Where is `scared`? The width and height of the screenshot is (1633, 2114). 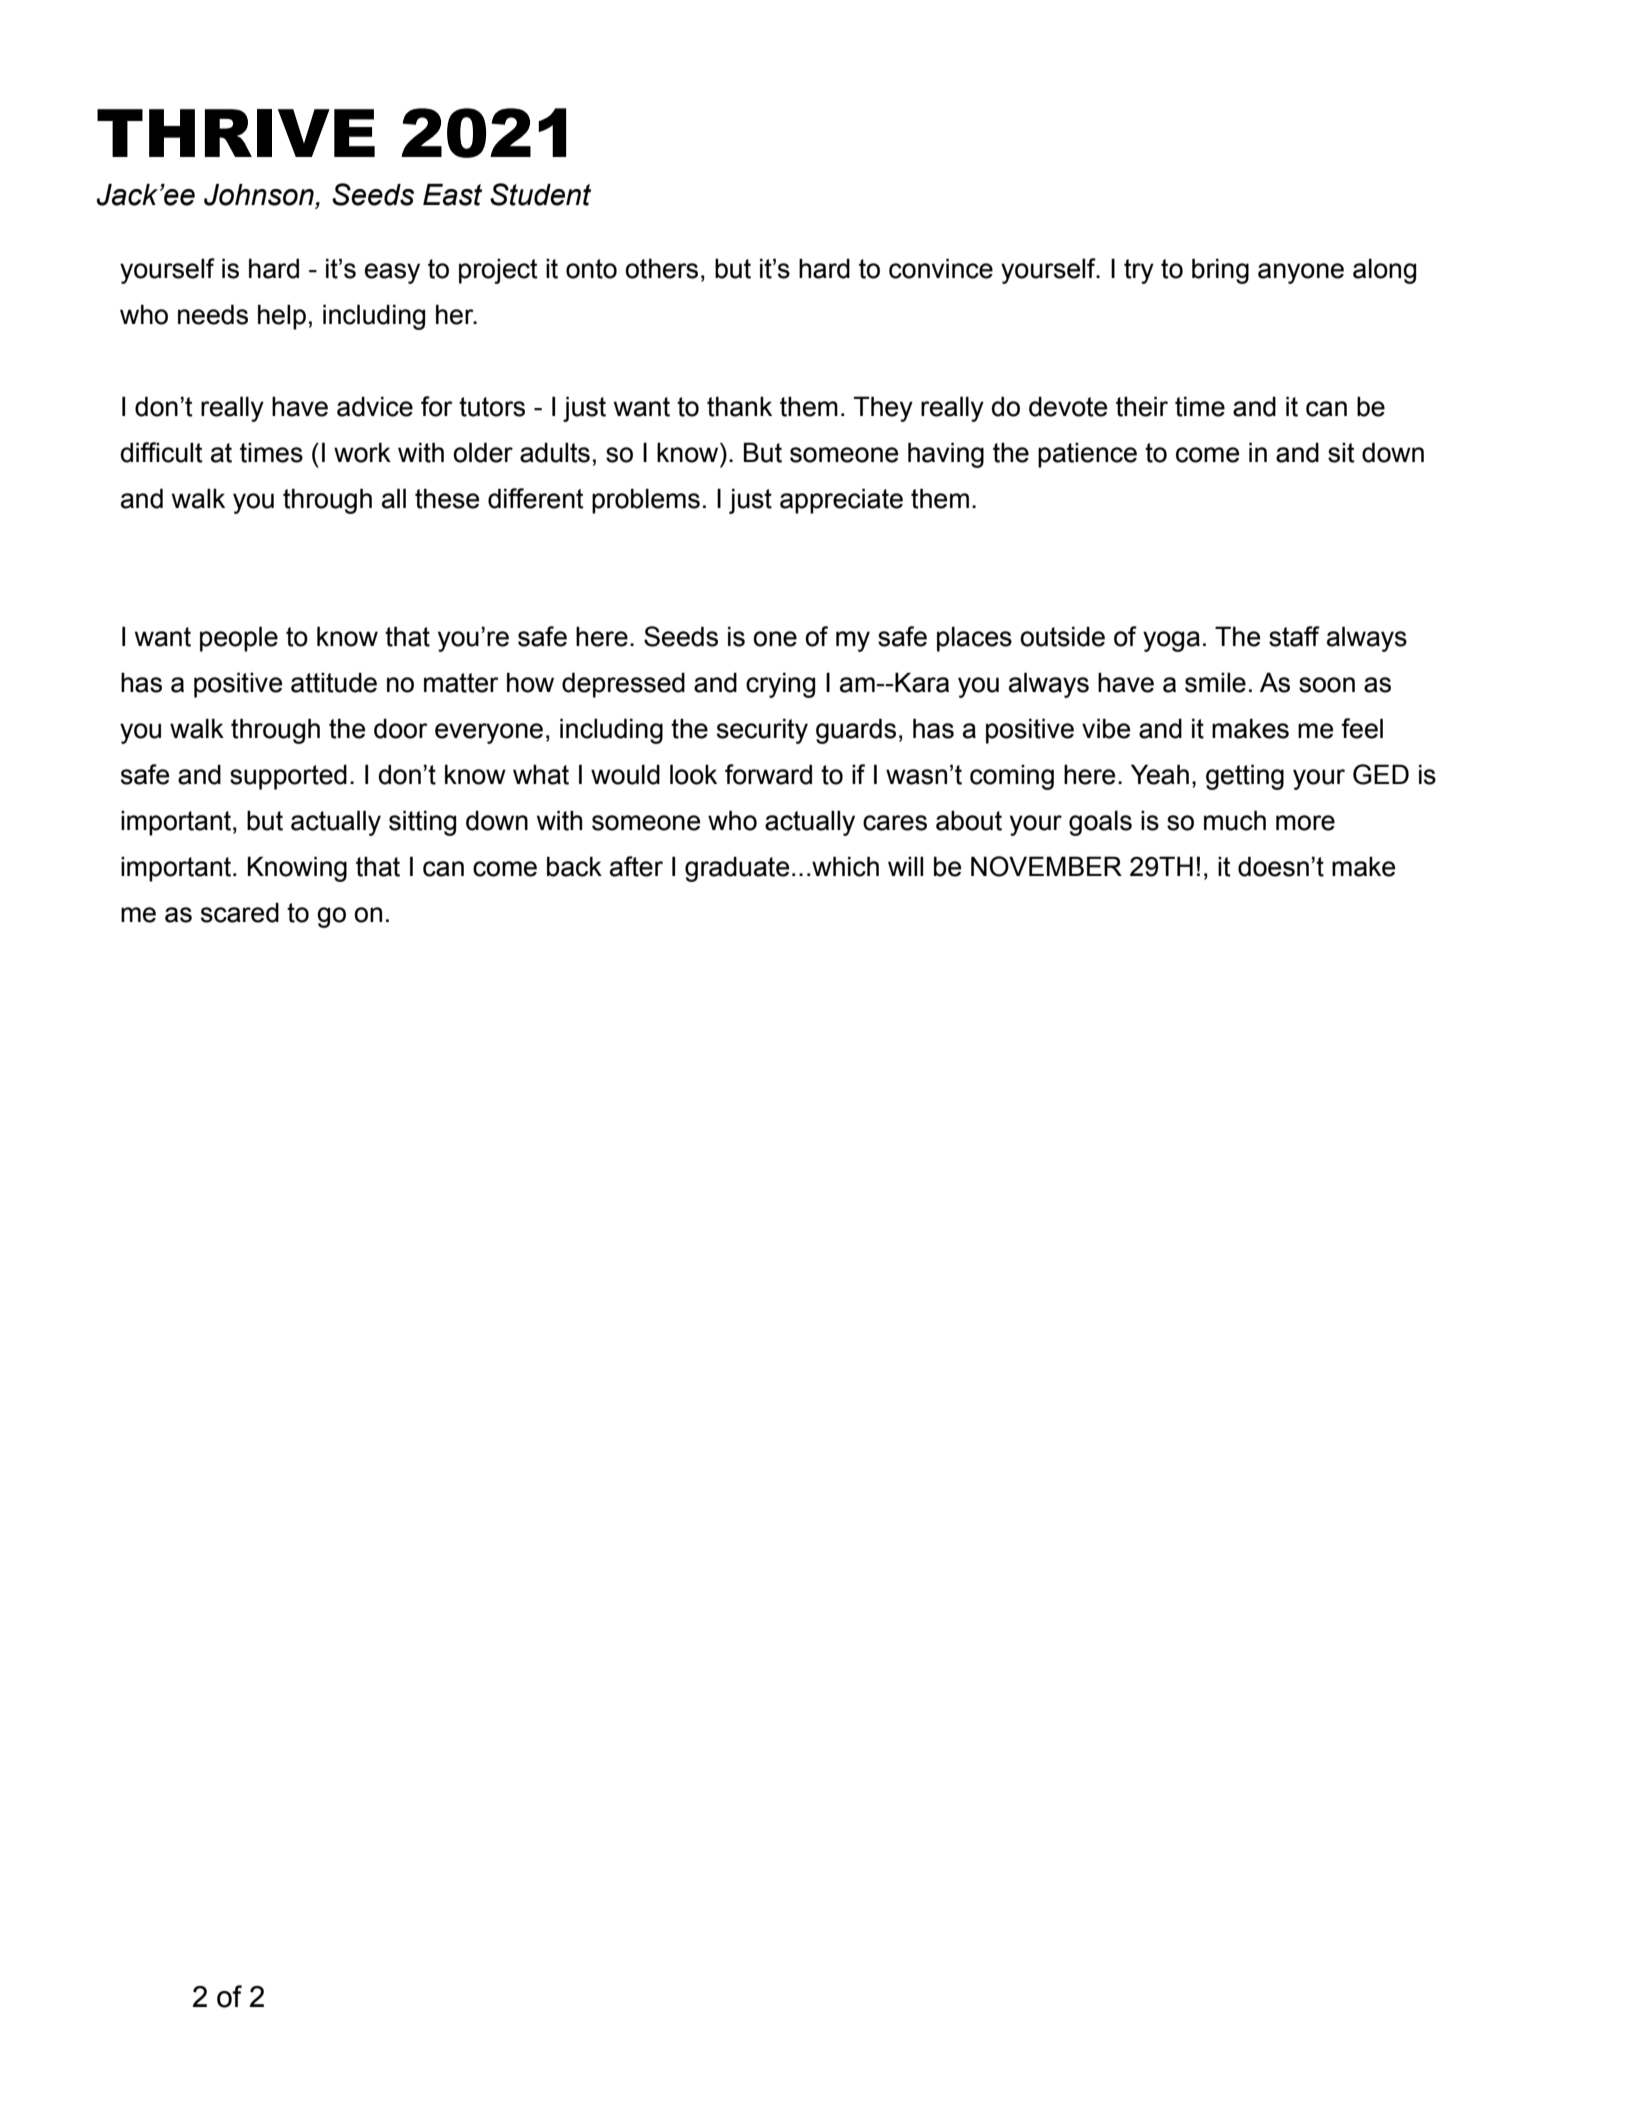
scared is located at coordinates (240, 912).
